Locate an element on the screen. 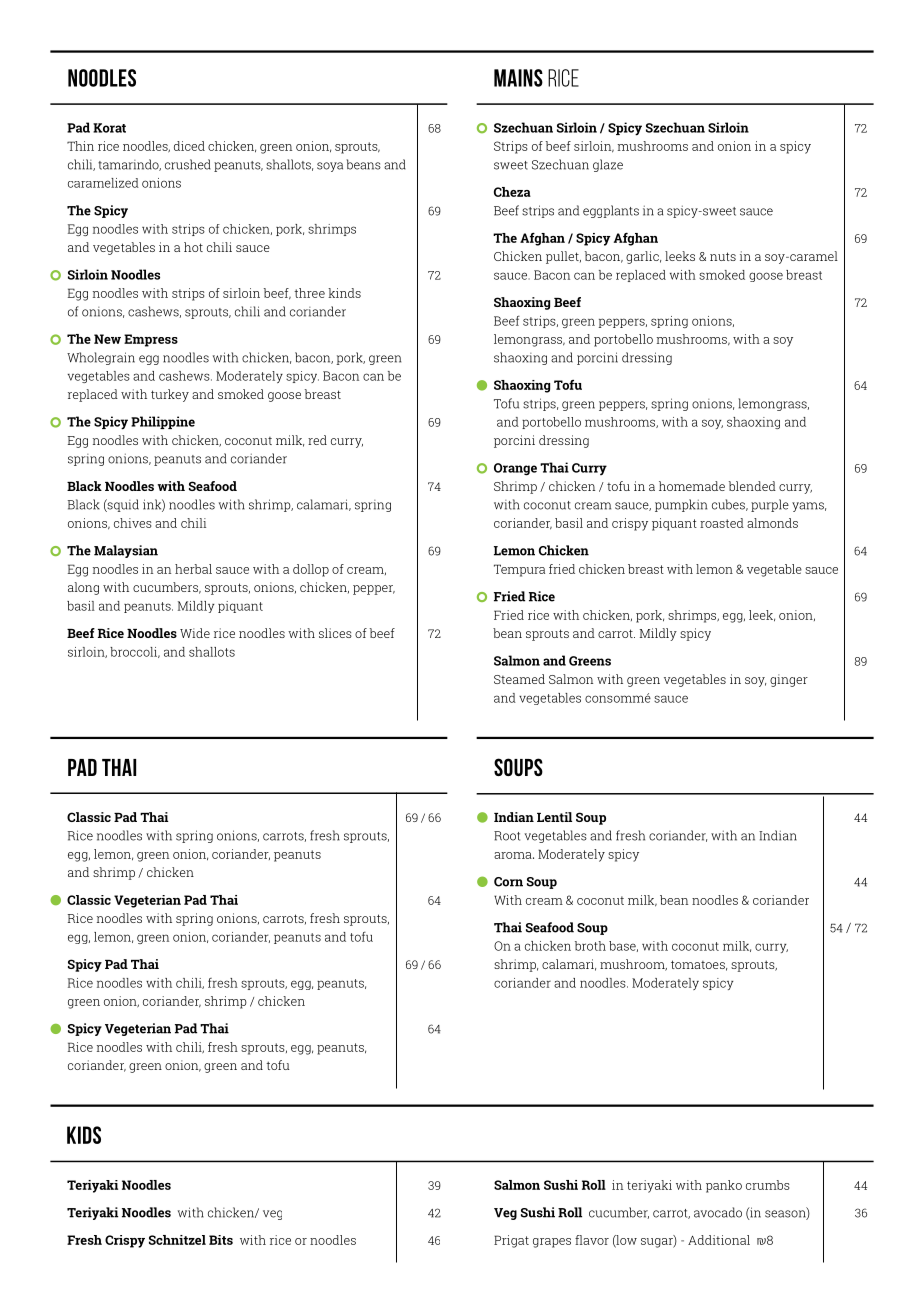 The image size is (924, 1303). grapes is located at coordinates (552, 1243).
